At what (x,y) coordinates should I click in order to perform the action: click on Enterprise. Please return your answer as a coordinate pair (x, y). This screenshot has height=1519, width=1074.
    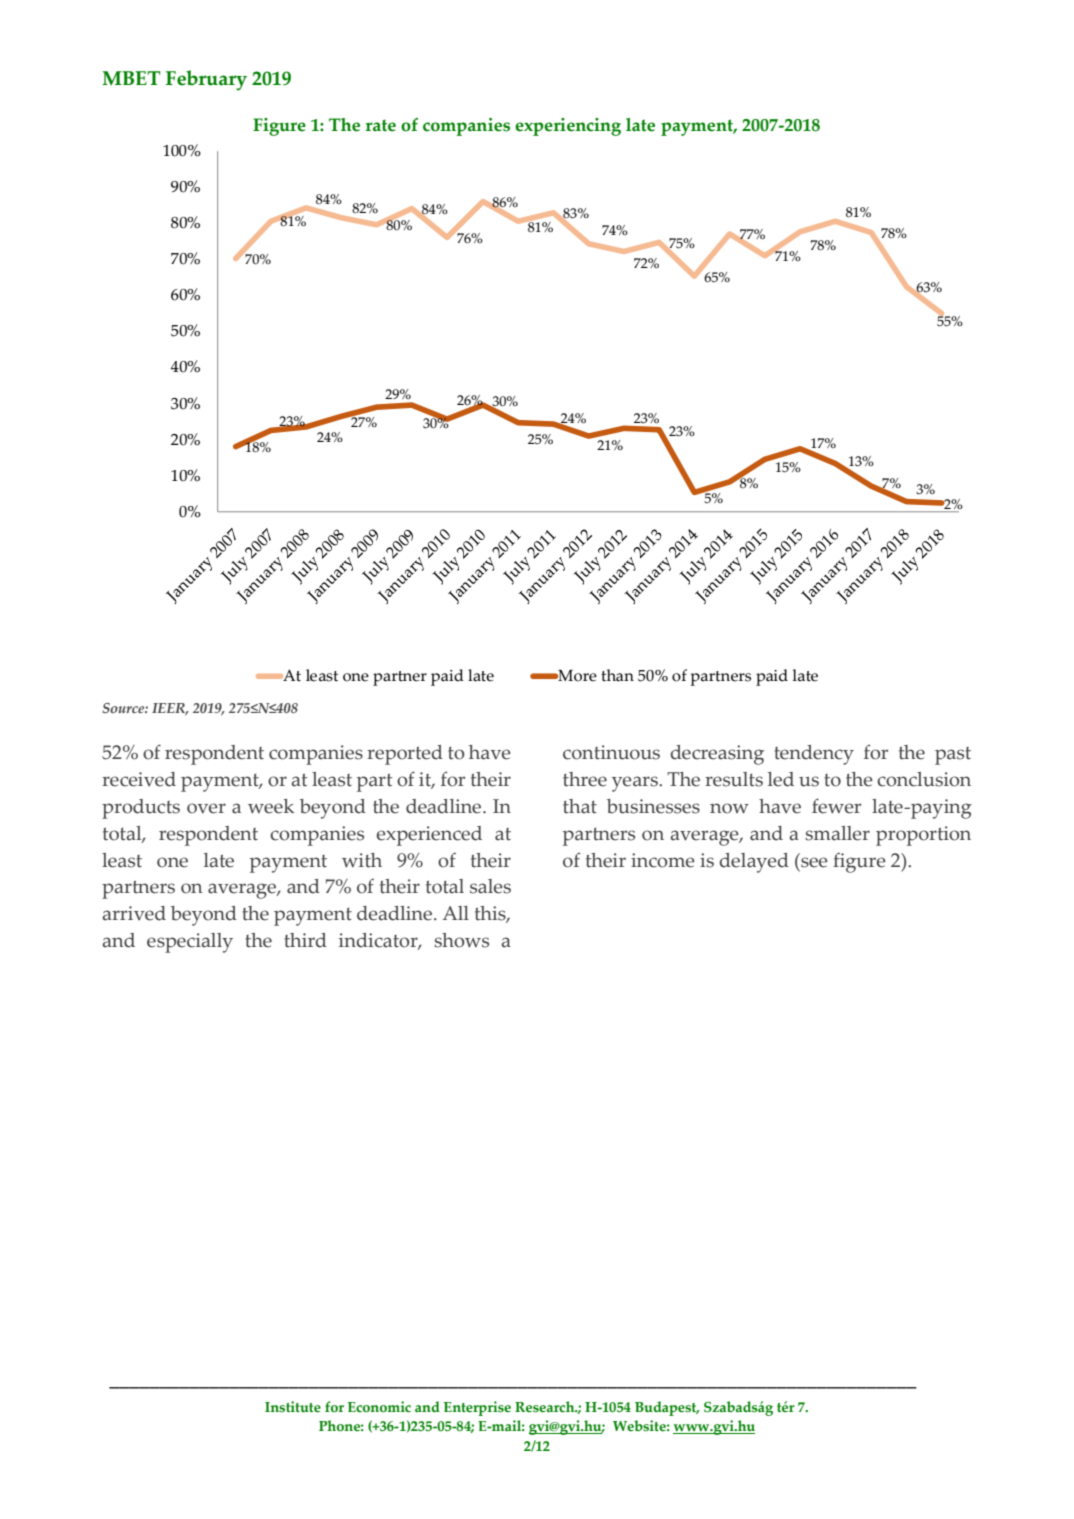
    Looking at the image, I should click on (477, 1408).
